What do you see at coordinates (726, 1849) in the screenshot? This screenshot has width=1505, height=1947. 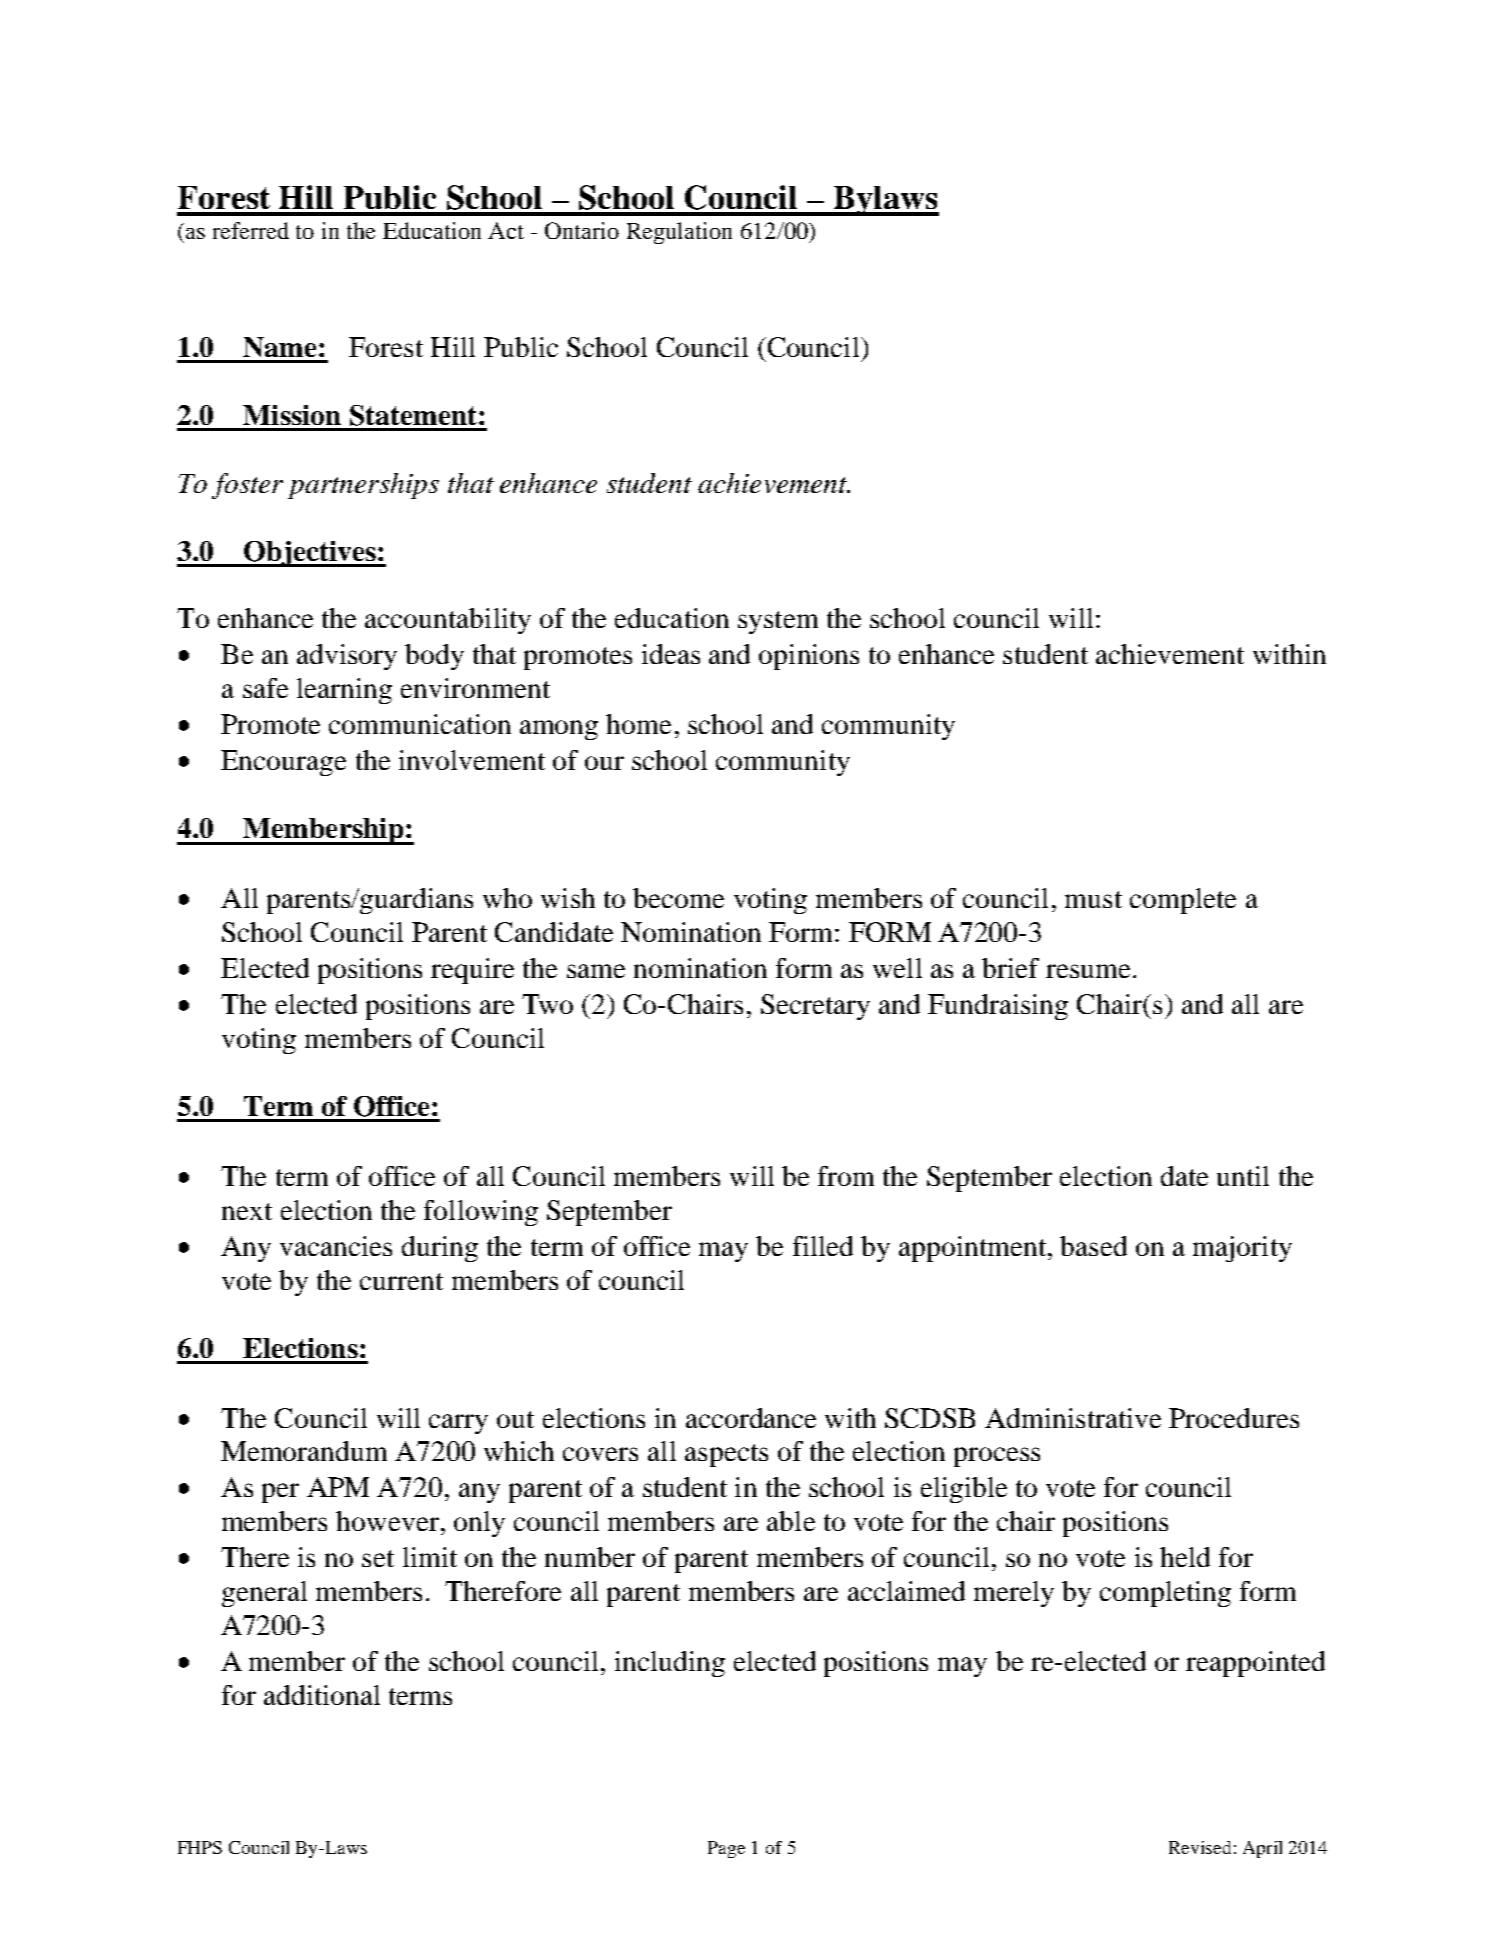 I see `Page` at bounding box center [726, 1849].
